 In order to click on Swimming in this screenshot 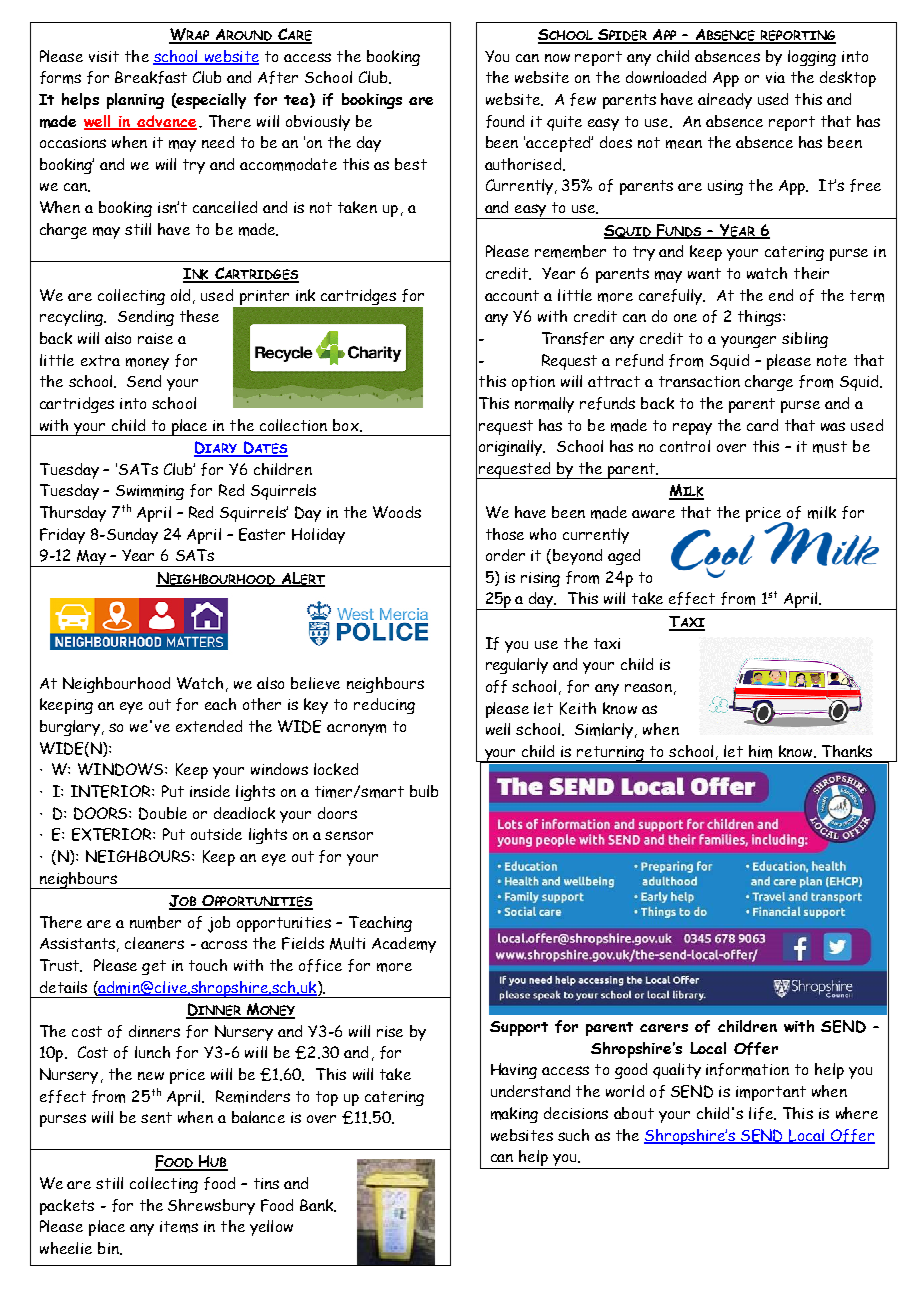, I will do `click(150, 492)`.
